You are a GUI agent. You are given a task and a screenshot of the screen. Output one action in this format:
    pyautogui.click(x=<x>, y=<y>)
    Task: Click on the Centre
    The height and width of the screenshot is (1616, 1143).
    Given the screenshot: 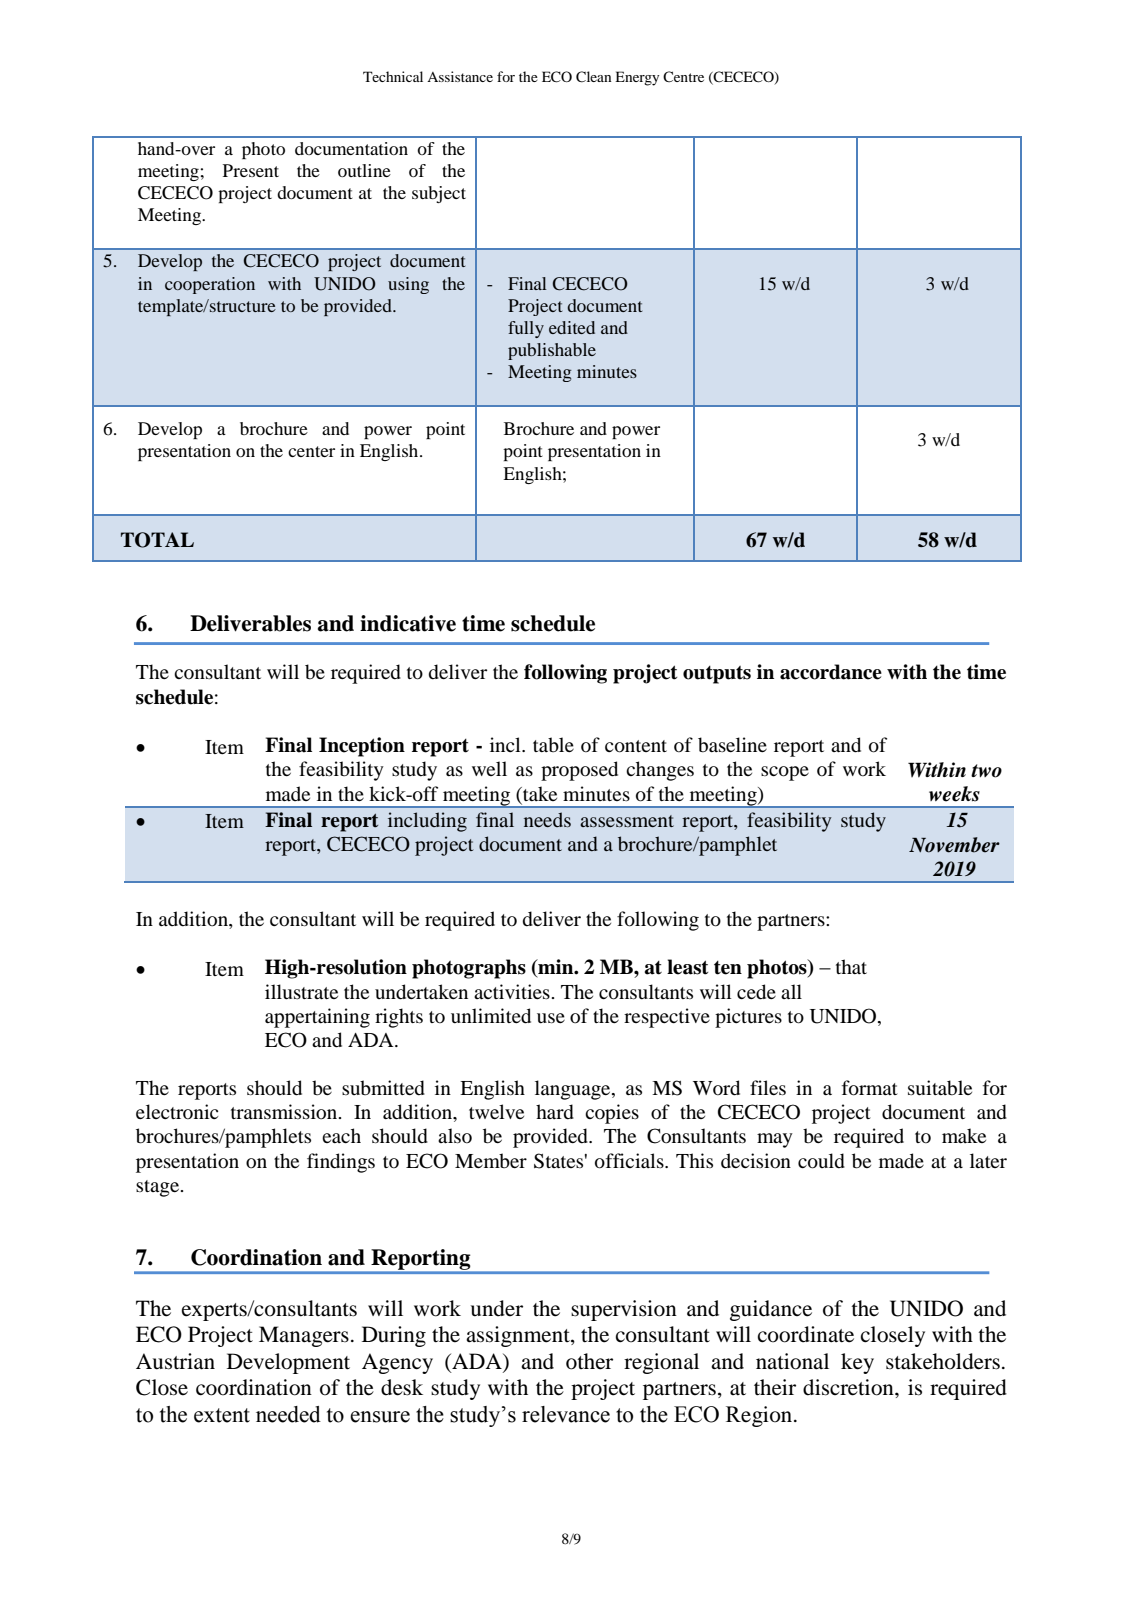 What is the action you would take?
    pyautogui.click(x=683, y=76)
